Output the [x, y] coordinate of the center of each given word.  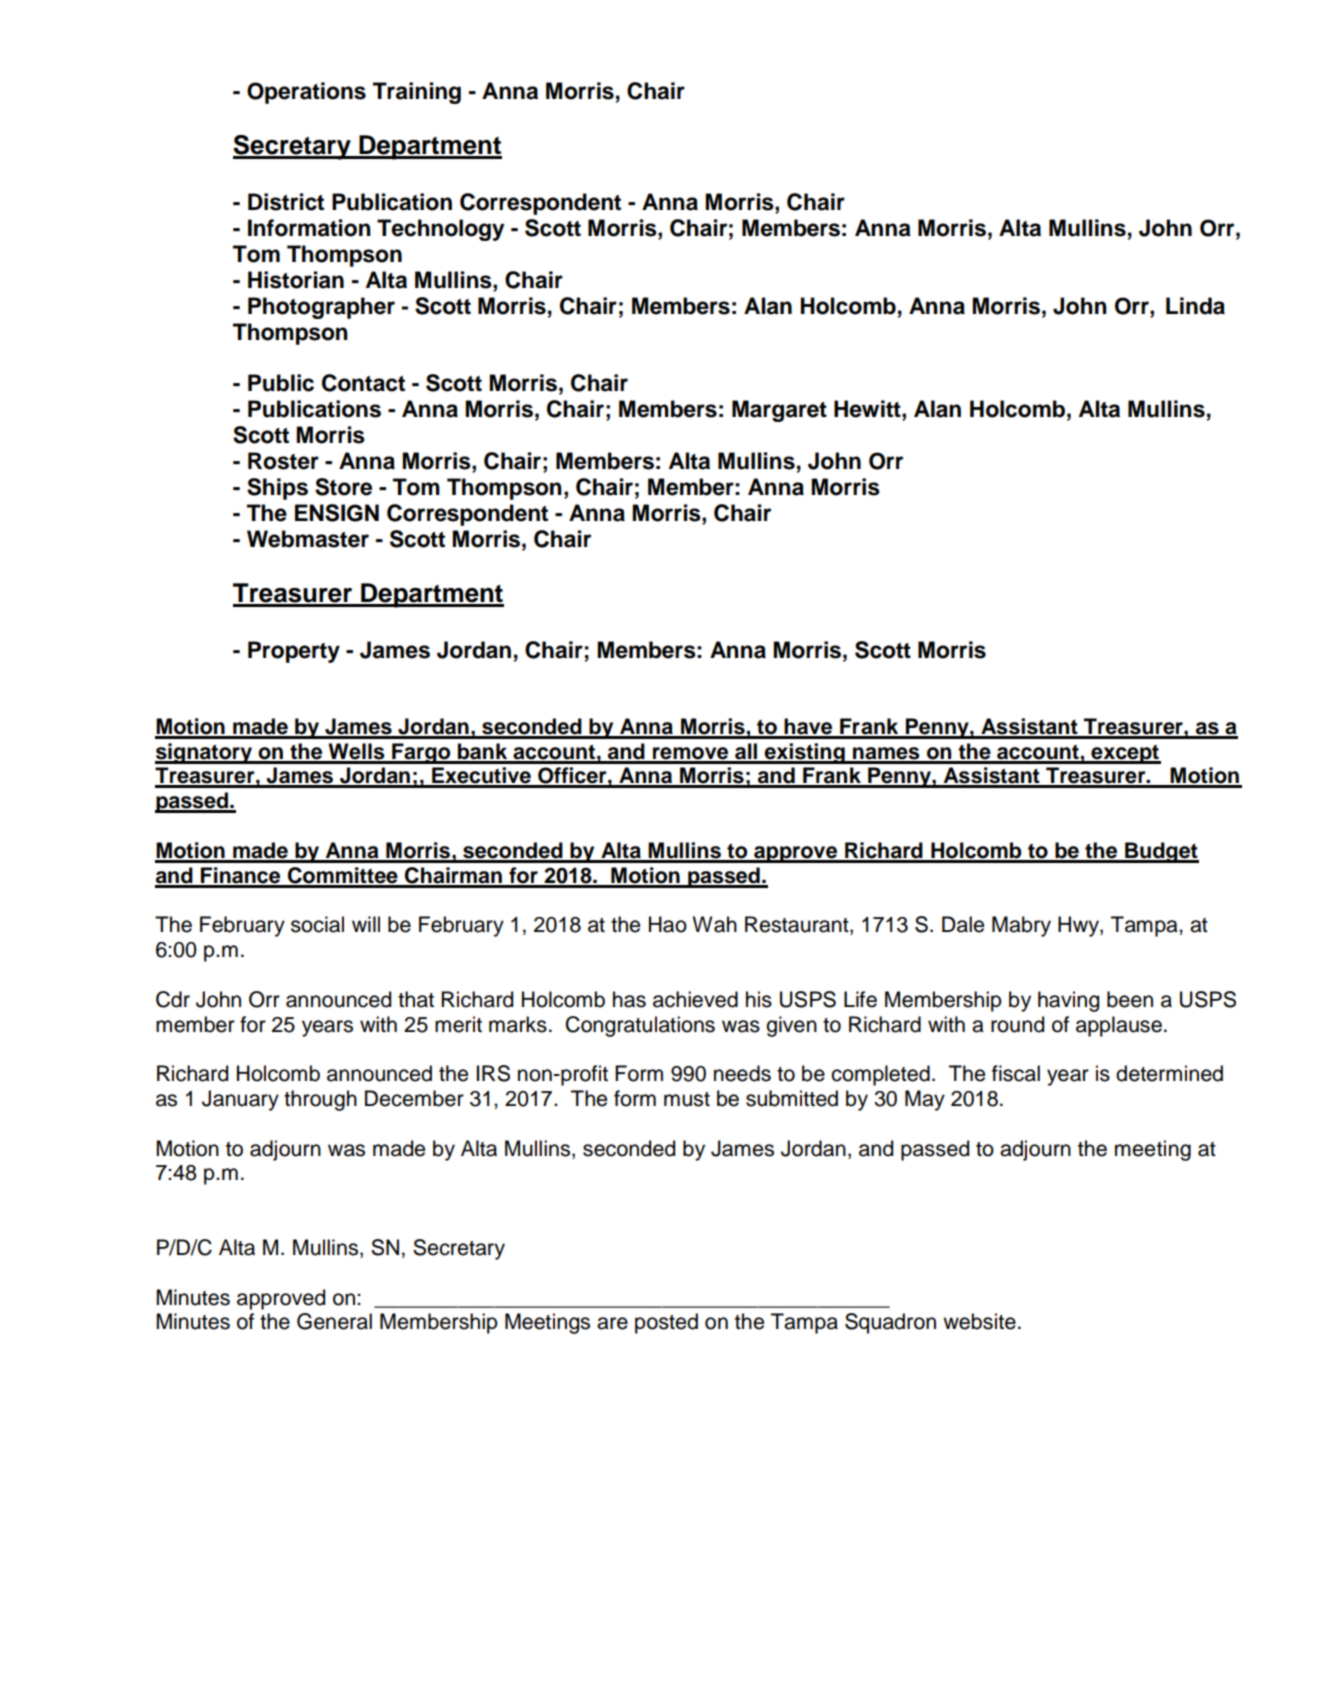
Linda [1195, 306]
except [1125, 754]
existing [805, 753]
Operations [306, 93]
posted [666, 1323]
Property [294, 652]
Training [417, 93]
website [979, 1321]
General [334, 1321]
